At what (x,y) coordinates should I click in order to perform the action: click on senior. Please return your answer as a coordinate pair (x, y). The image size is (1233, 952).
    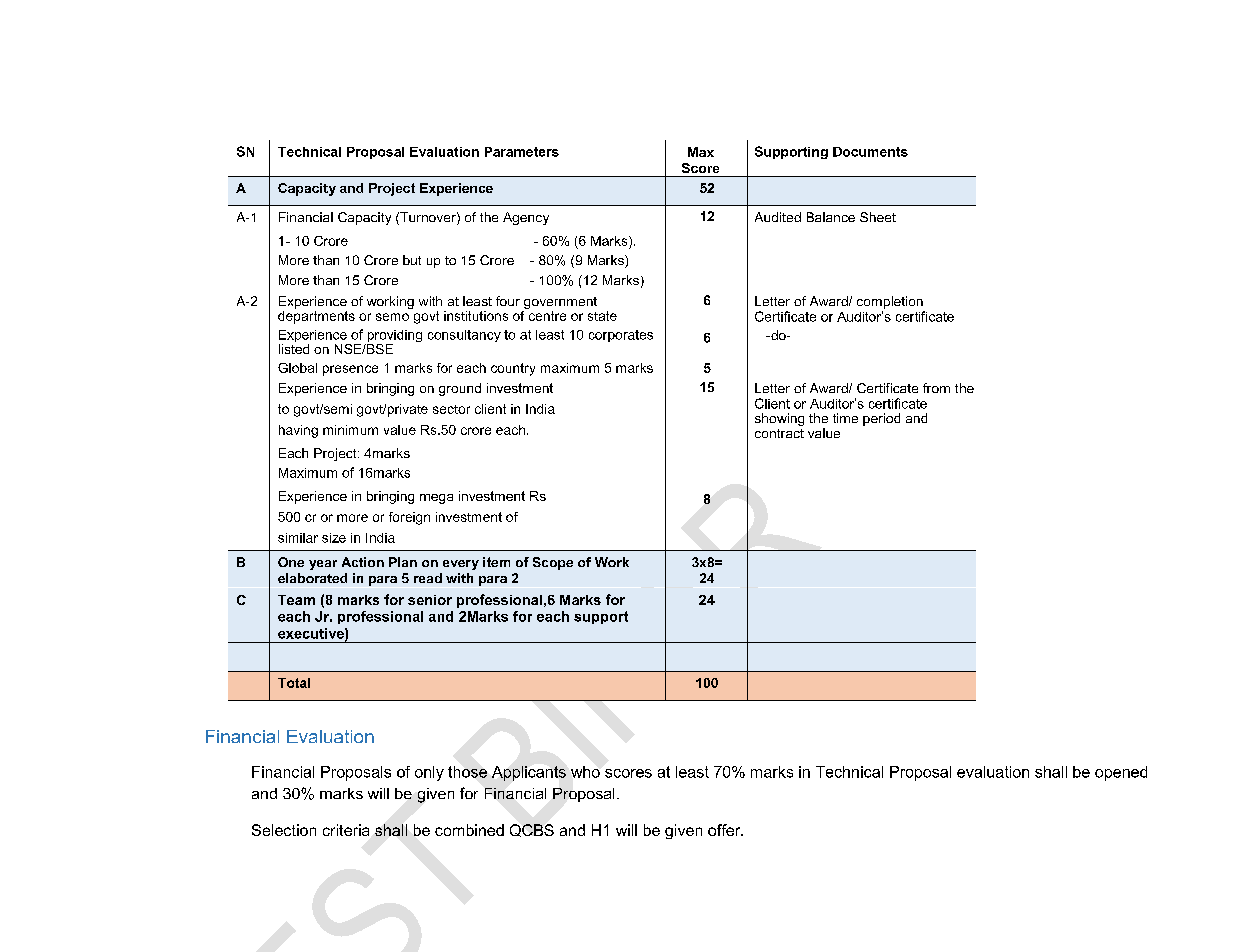
    Looking at the image, I should click on (430, 600).
